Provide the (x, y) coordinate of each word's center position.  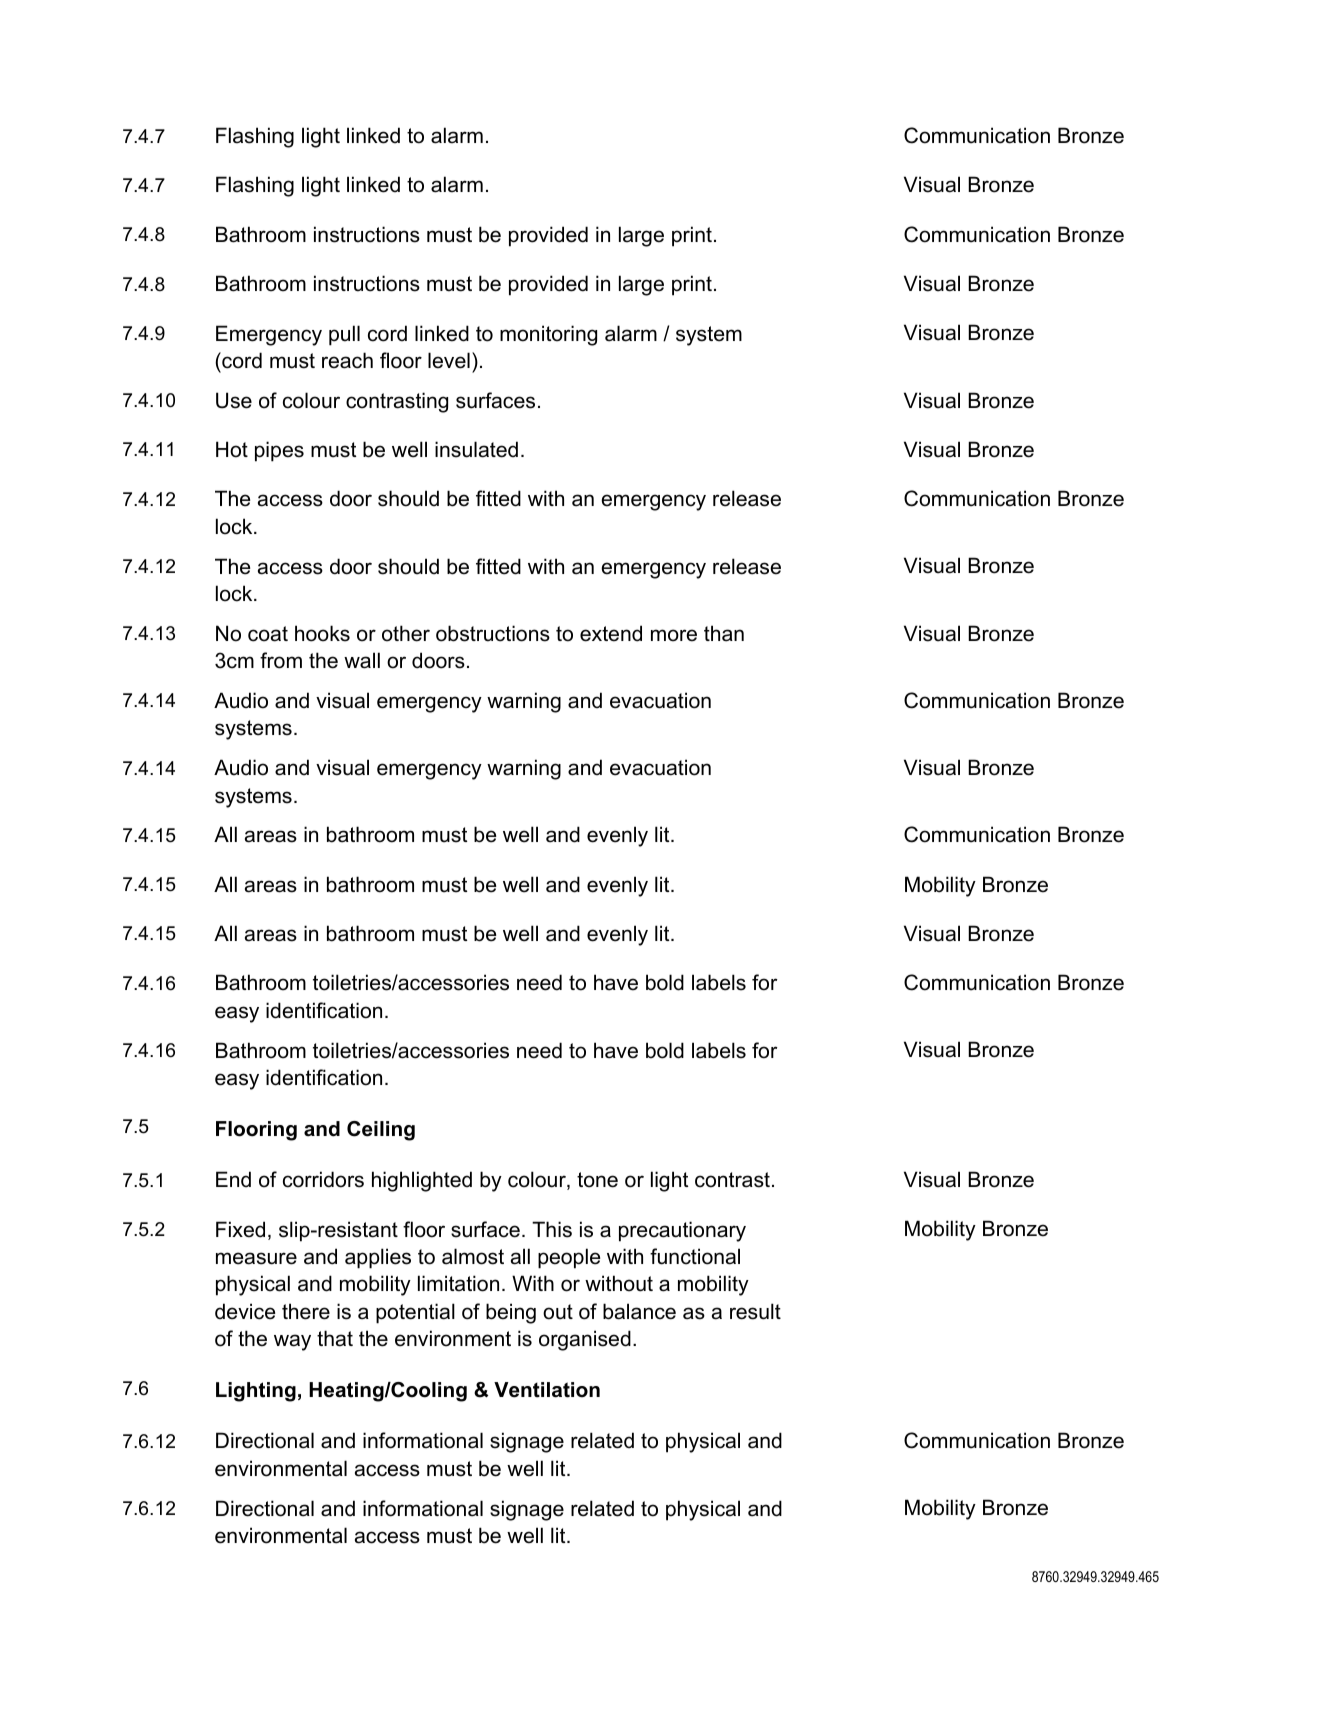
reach (347, 360)
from (281, 660)
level (449, 360)
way (292, 1342)
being (511, 1313)
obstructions (493, 633)
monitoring (548, 335)
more (674, 635)
